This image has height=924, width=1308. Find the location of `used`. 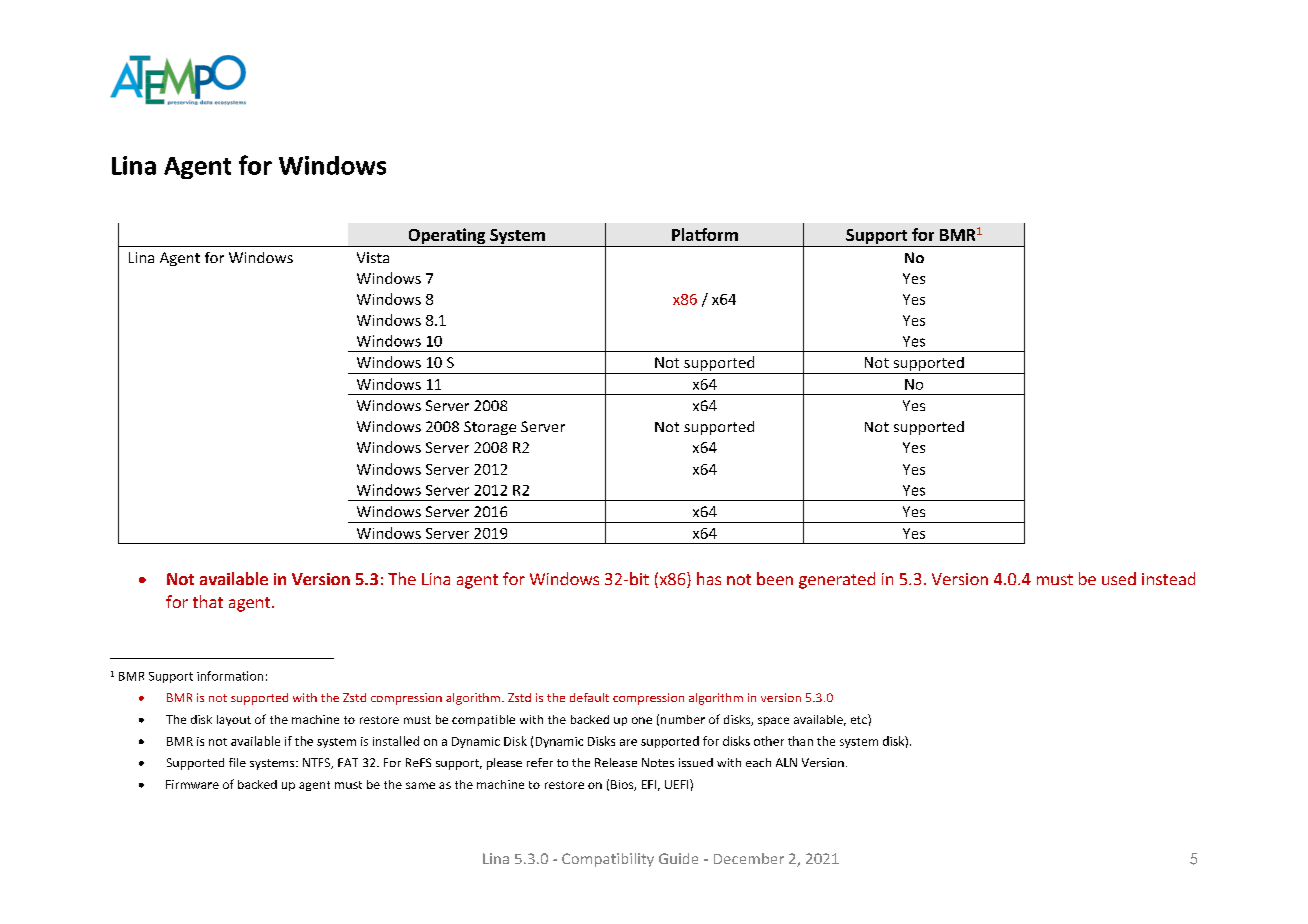

used is located at coordinates (1119, 578).
